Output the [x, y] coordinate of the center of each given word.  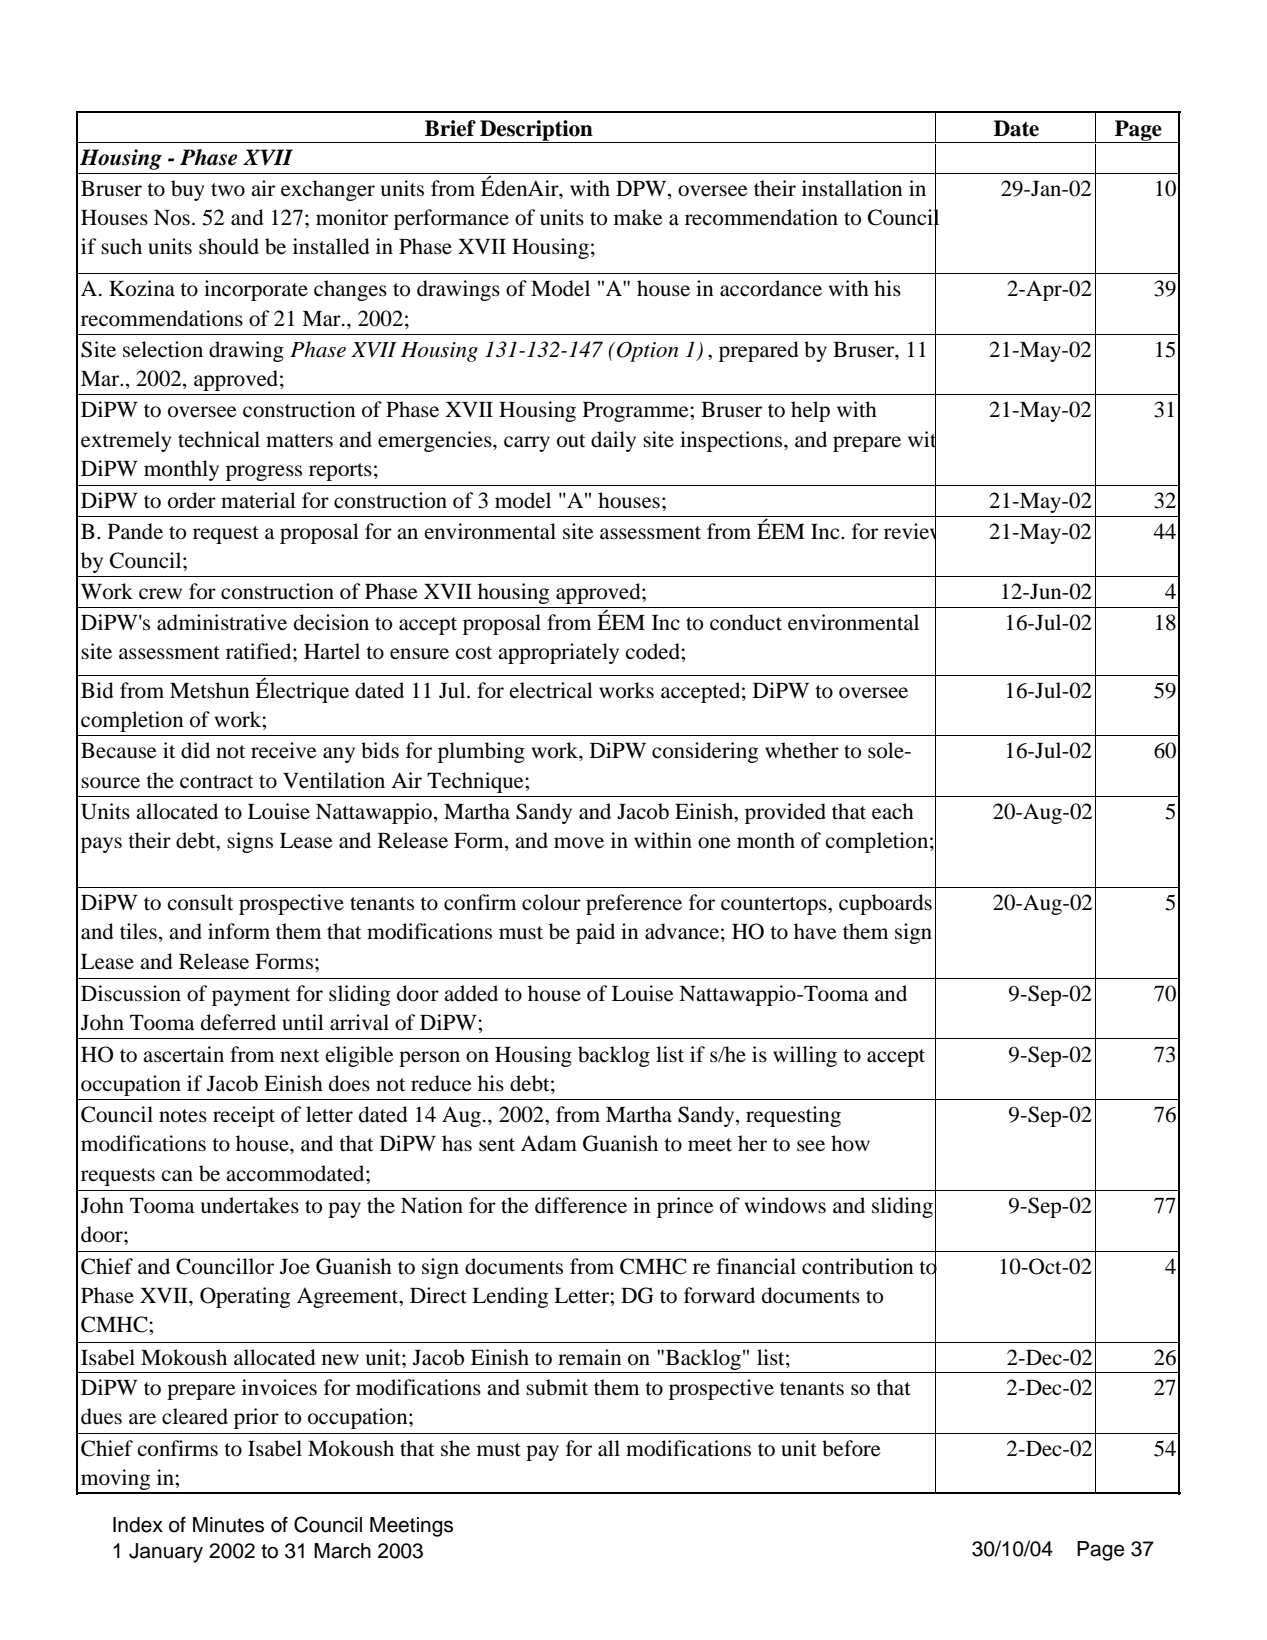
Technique [476, 782]
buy [187, 190]
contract [216, 782]
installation [852, 188]
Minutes [228, 1525]
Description [536, 131]
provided [785, 813]
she [455, 1448]
